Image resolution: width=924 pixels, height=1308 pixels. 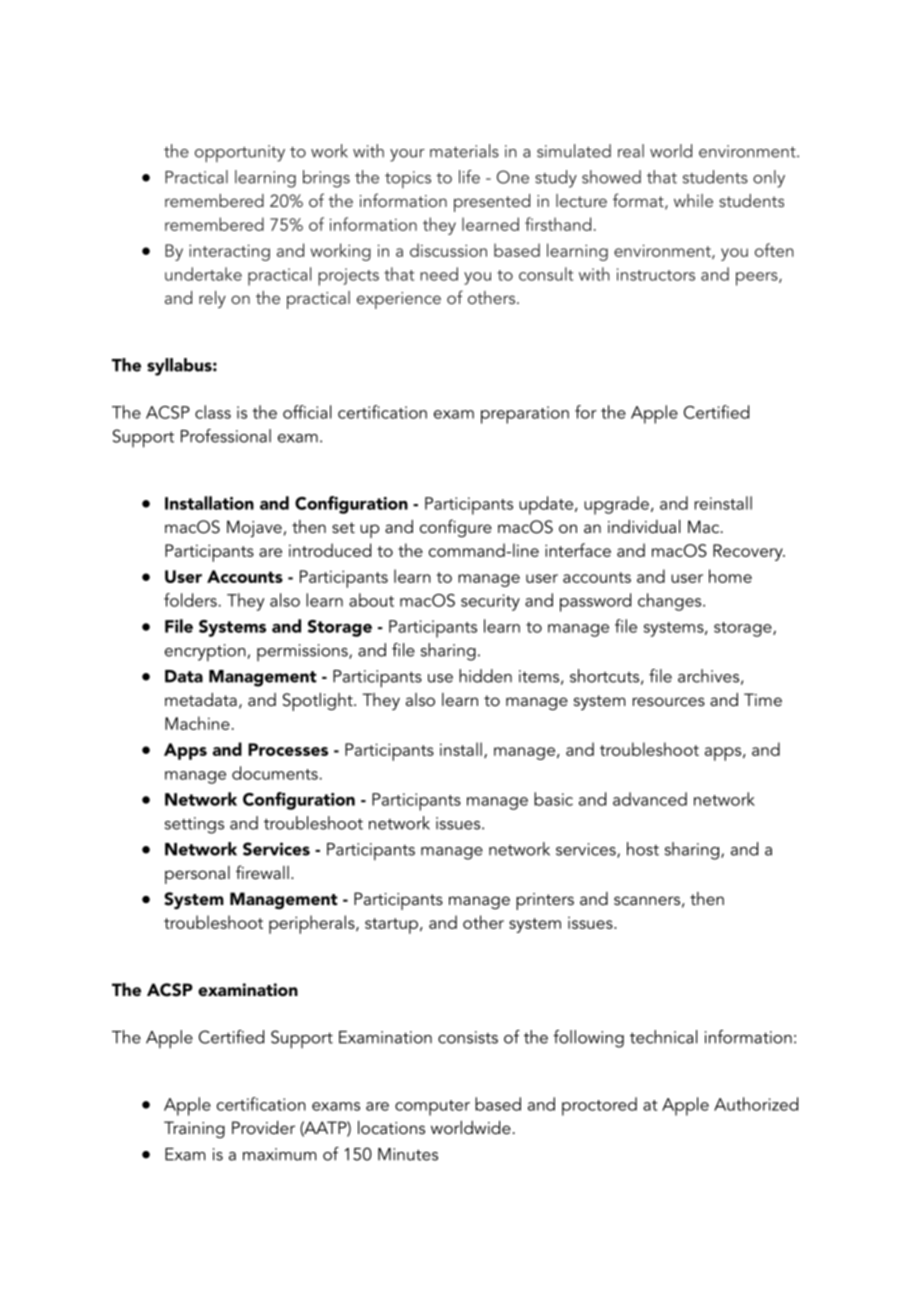 What do you see at coordinates (525, 415) in the document?
I see `preparation` at bounding box center [525, 415].
